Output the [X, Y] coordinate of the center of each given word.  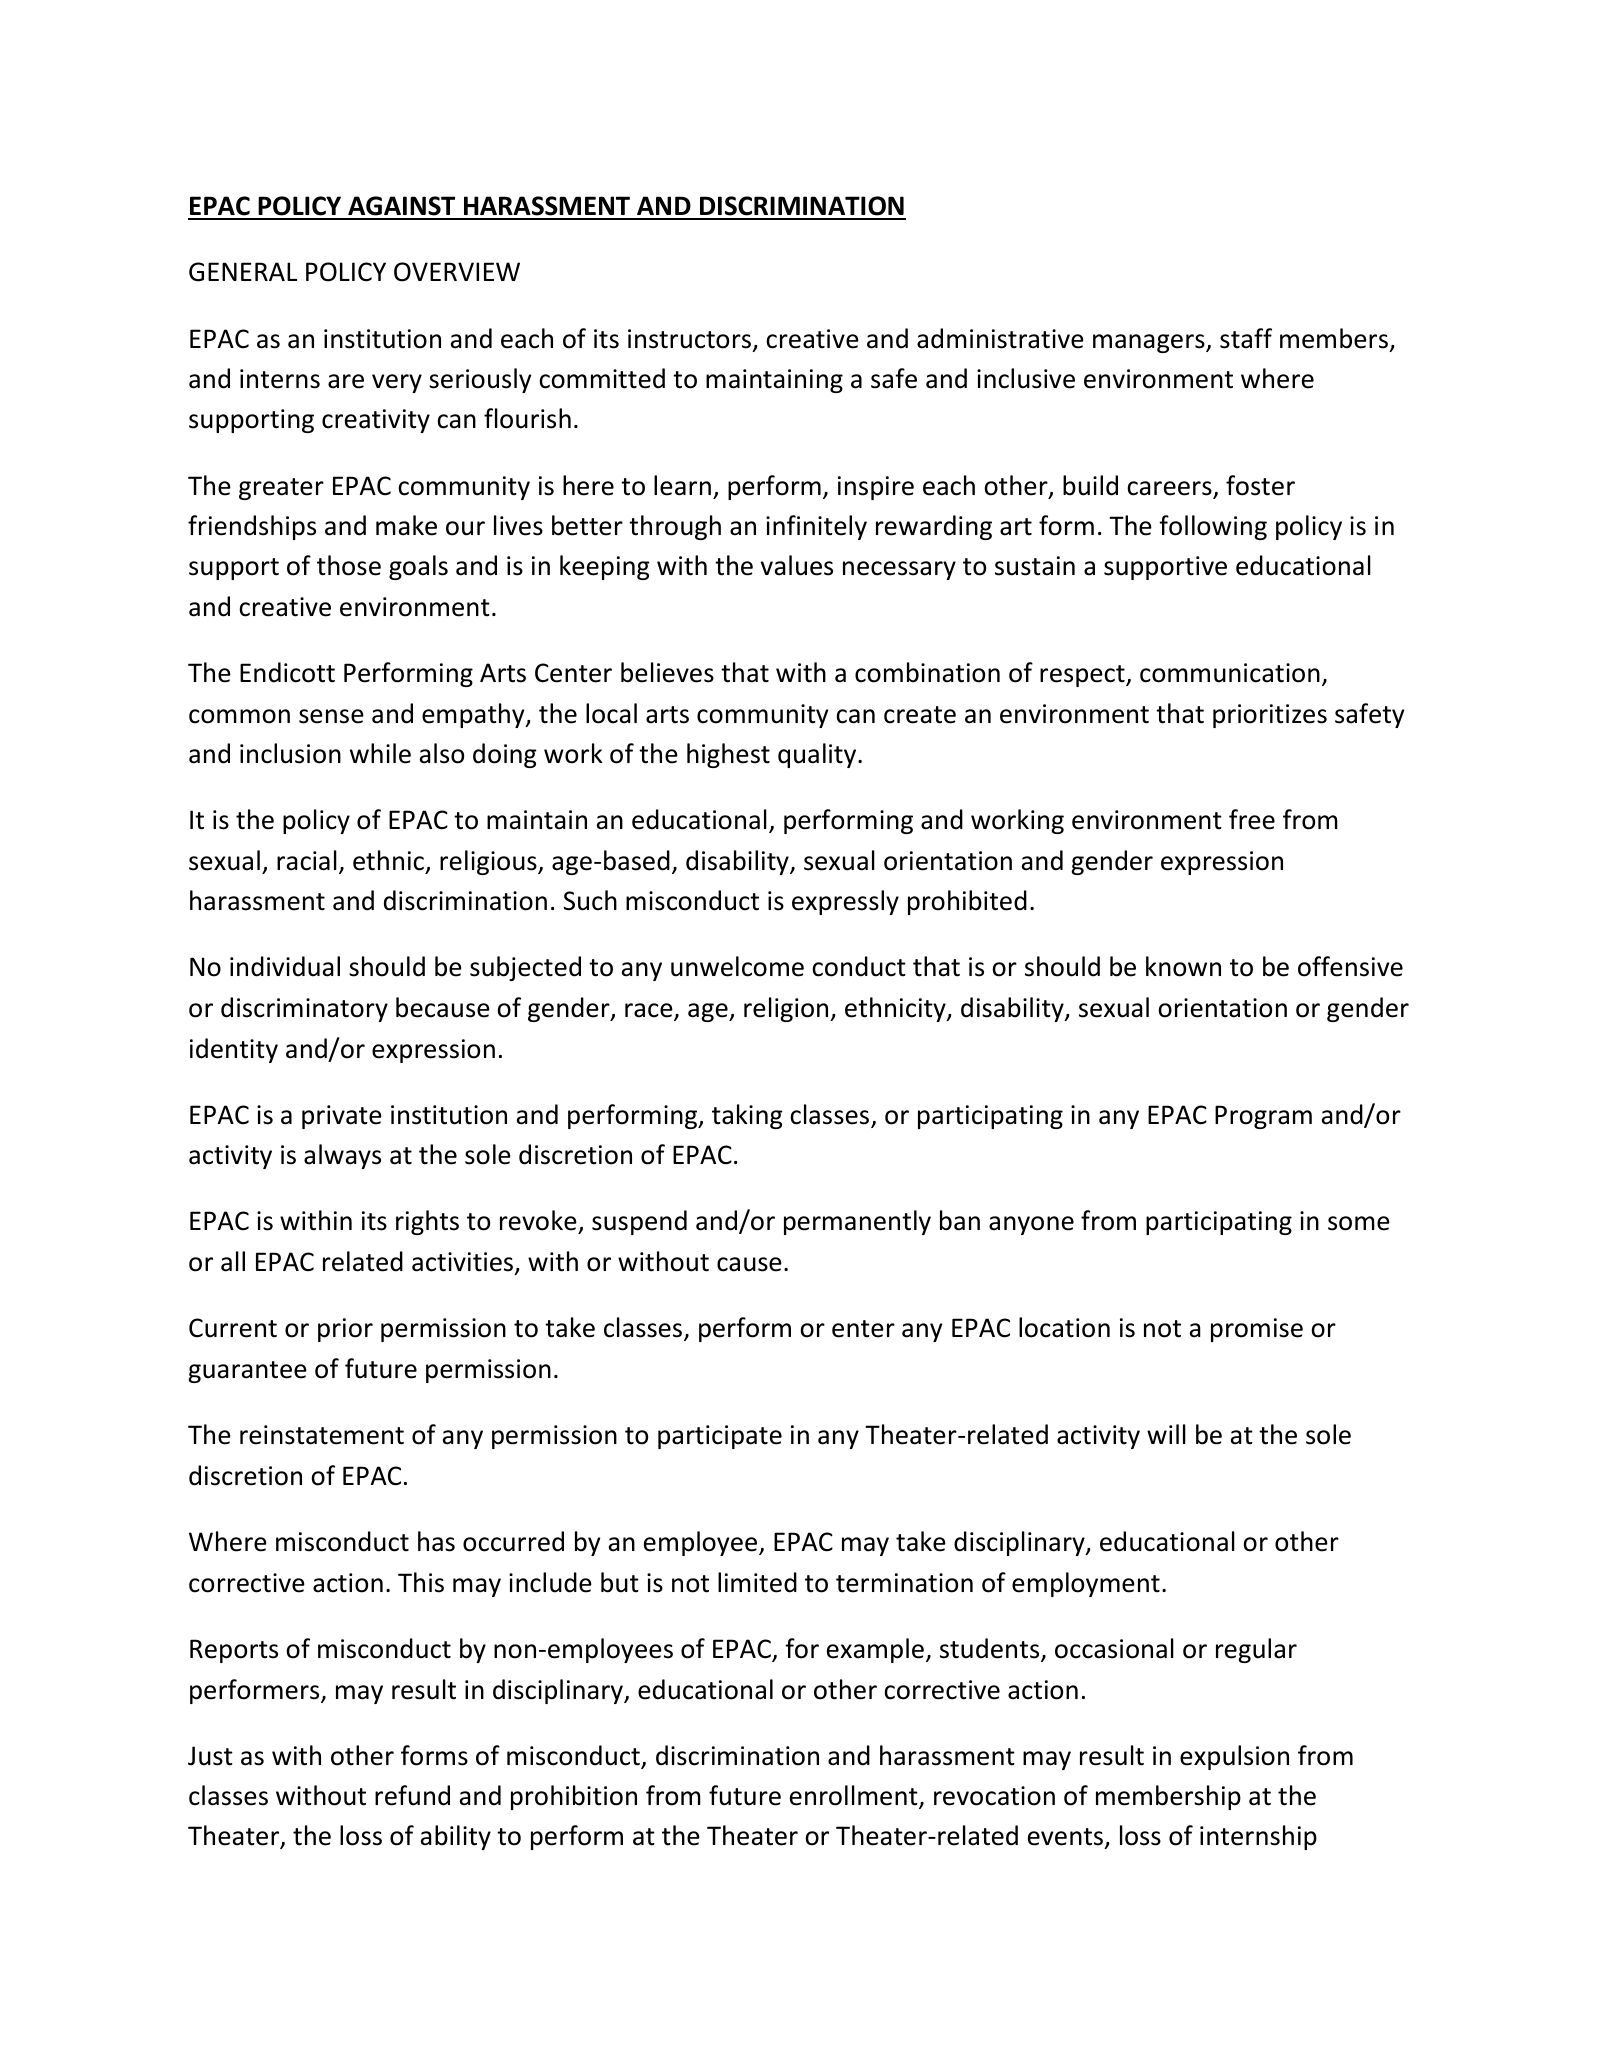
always [342, 1156]
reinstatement [322, 1435]
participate [720, 1437]
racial [307, 860]
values [797, 565]
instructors [689, 339]
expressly [845, 902]
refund [412, 1795]
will [1166, 1434]
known [1183, 966]
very [397, 383]
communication [1230, 673]
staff [1246, 338]
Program [1263, 1117]
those [349, 565]
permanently [857, 1222]
